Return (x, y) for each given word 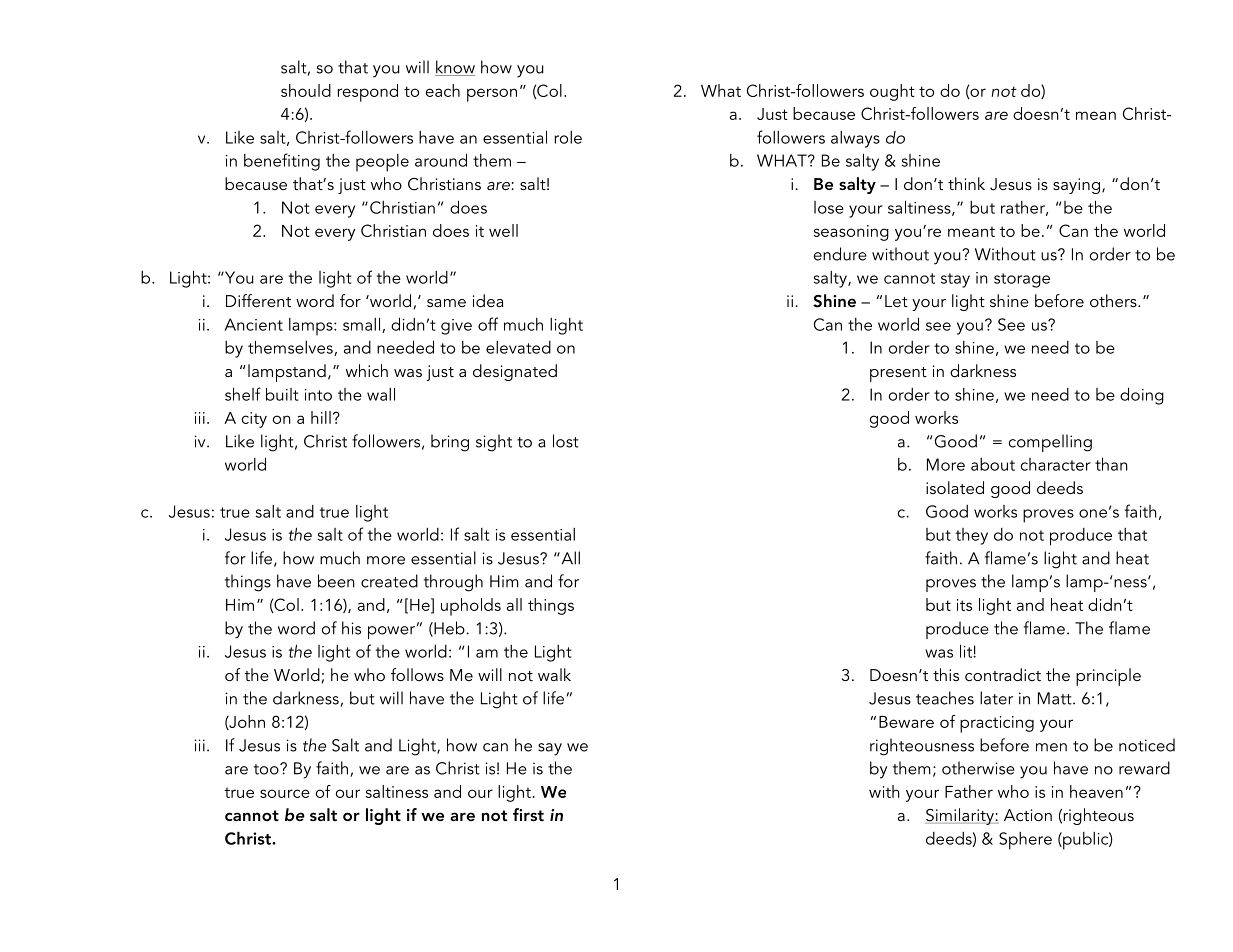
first (528, 814)
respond (367, 93)
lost (566, 441)
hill (321, 417)
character (1056, 464)
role (568, 137)
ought (892, 92)
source (285, 793)
